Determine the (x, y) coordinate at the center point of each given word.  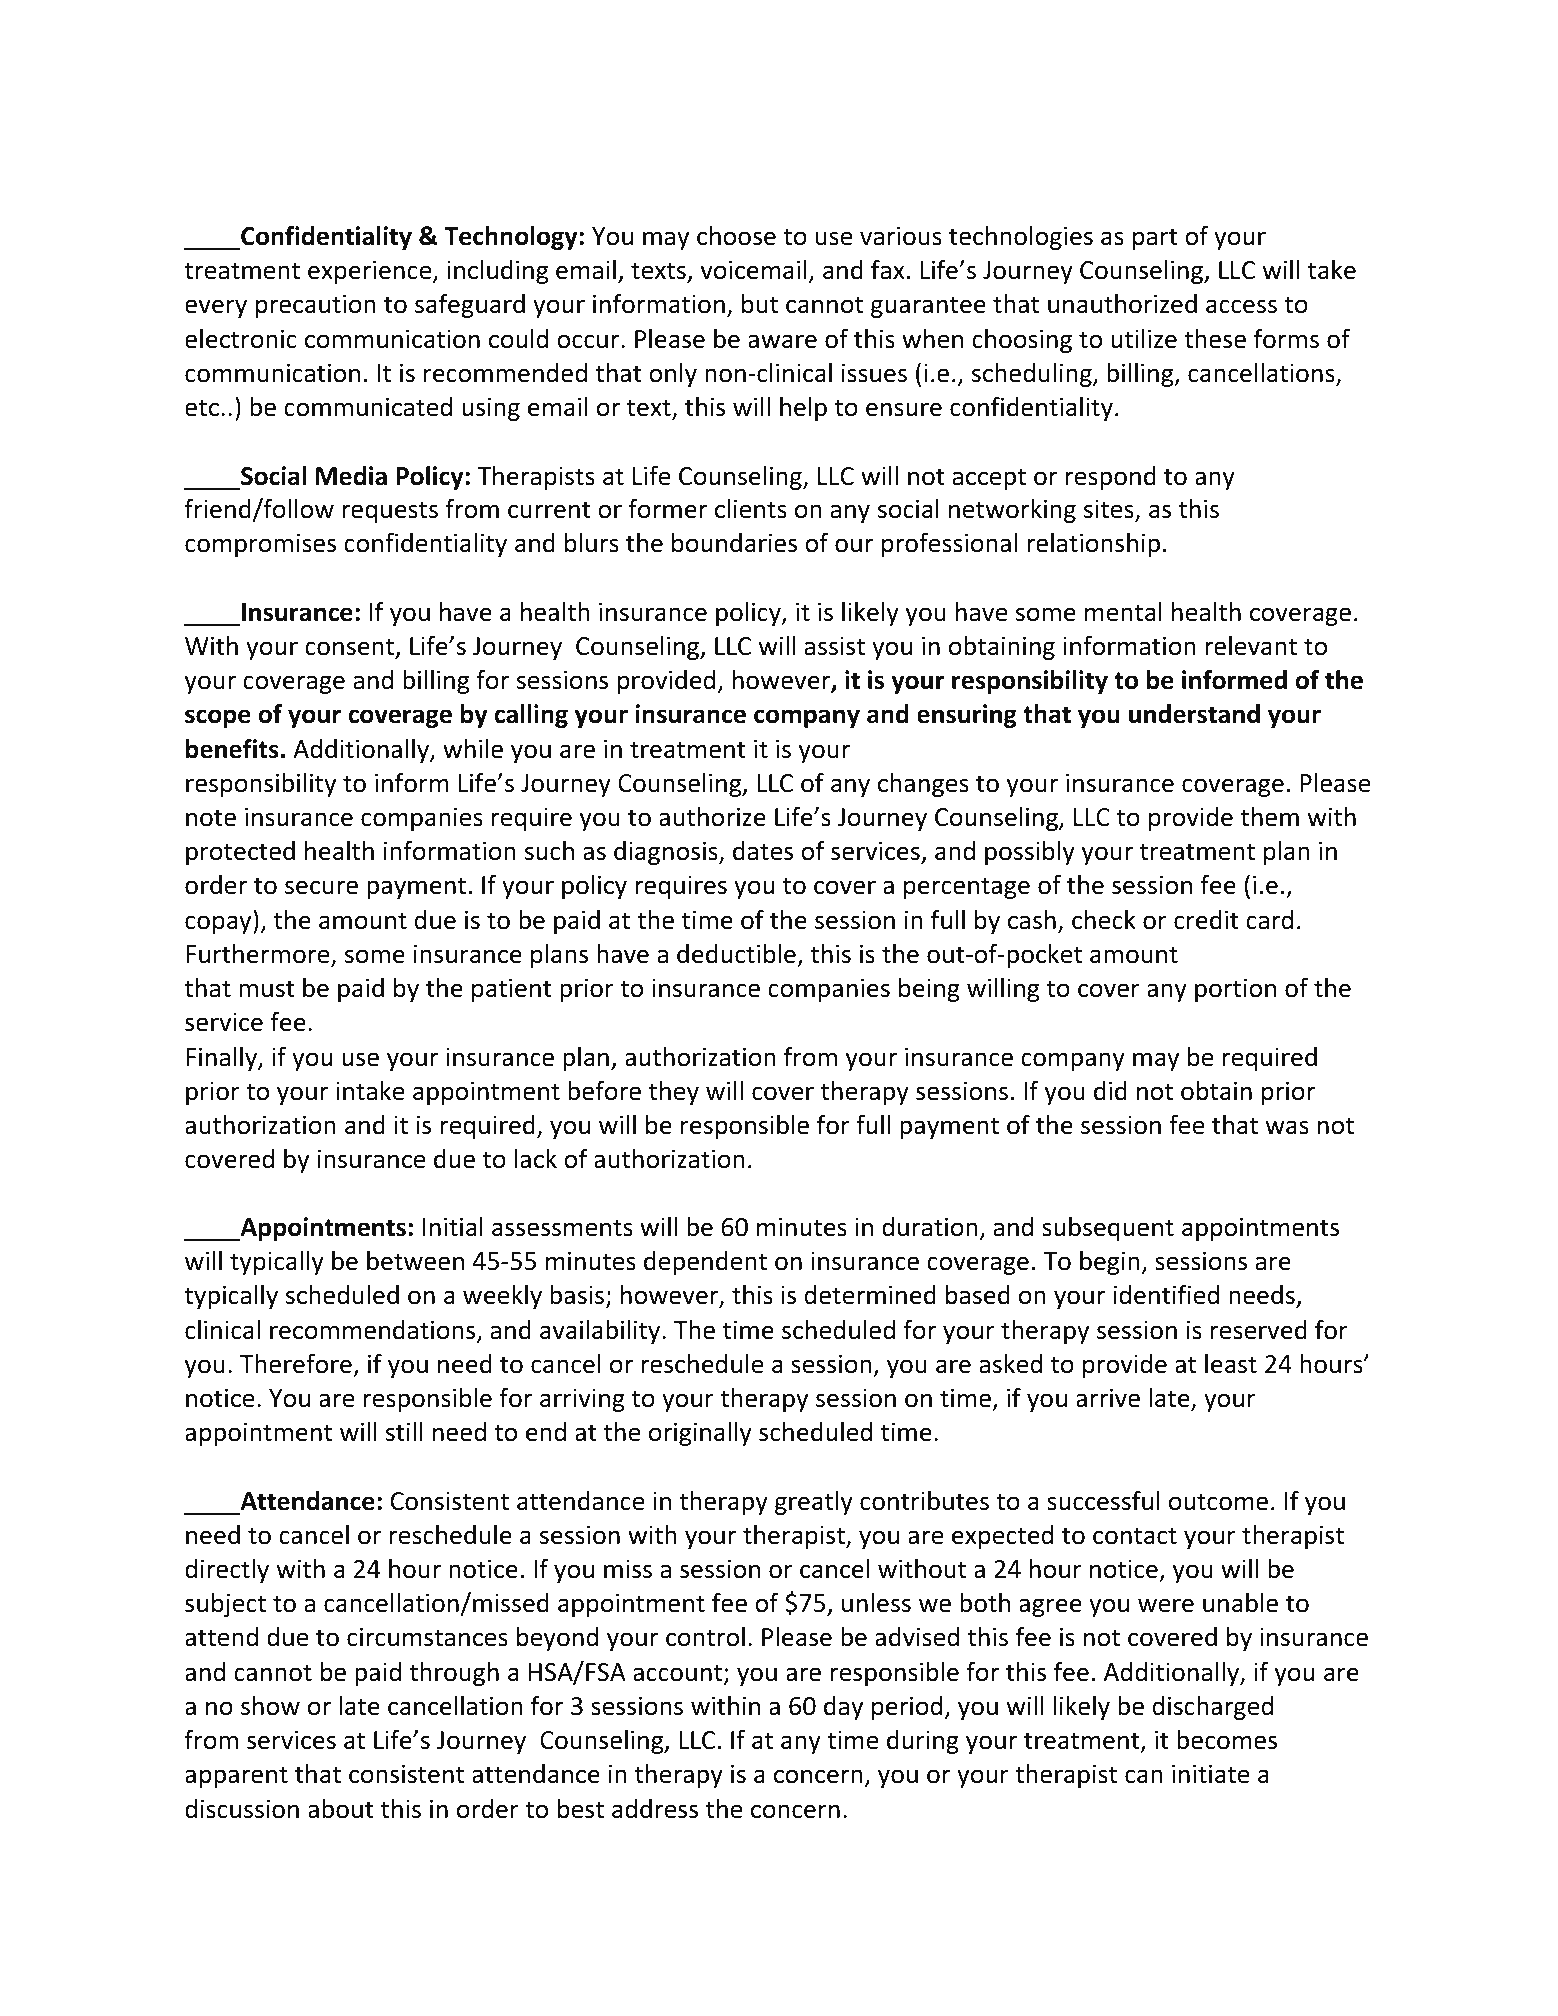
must (267, 989)
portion (1235, 990)
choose (736, 236)
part (1155, 239)
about (341, 1809)
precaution (316, 306)
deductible (736, 954)
